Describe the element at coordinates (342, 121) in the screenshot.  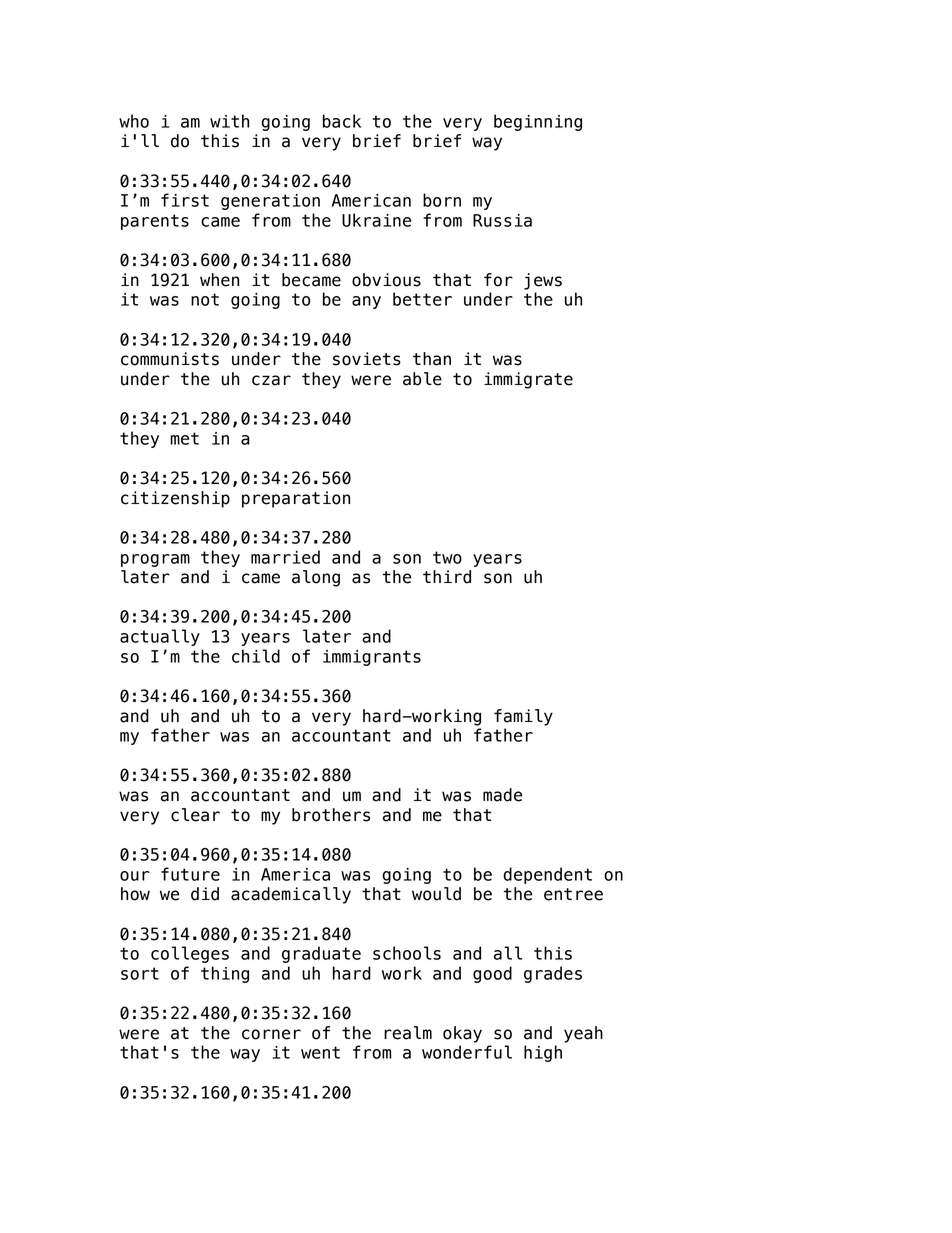
I see `back` at that location.
